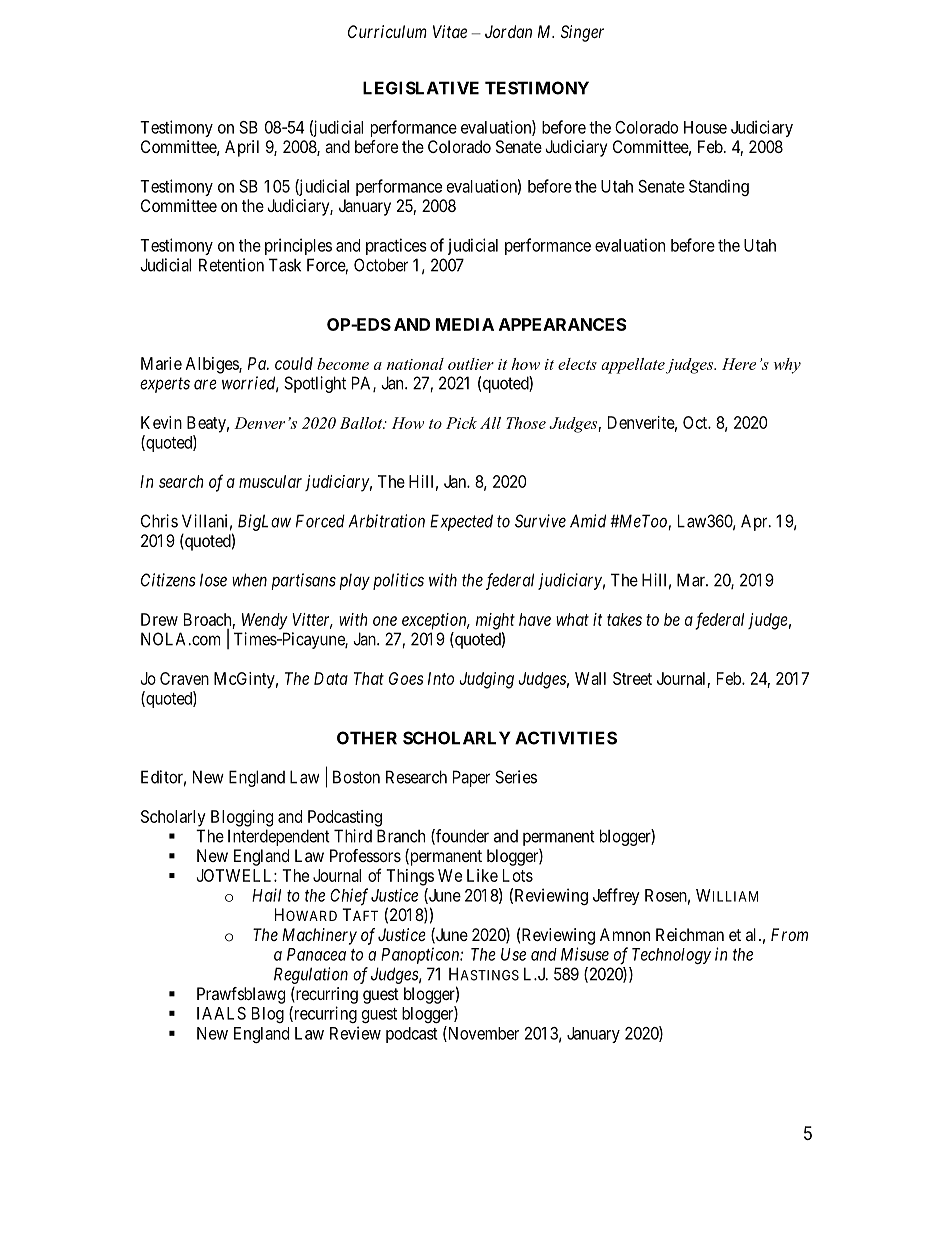 This screenshot has height=1233, width=952. I want to click on Hail, so click(266, 895).
